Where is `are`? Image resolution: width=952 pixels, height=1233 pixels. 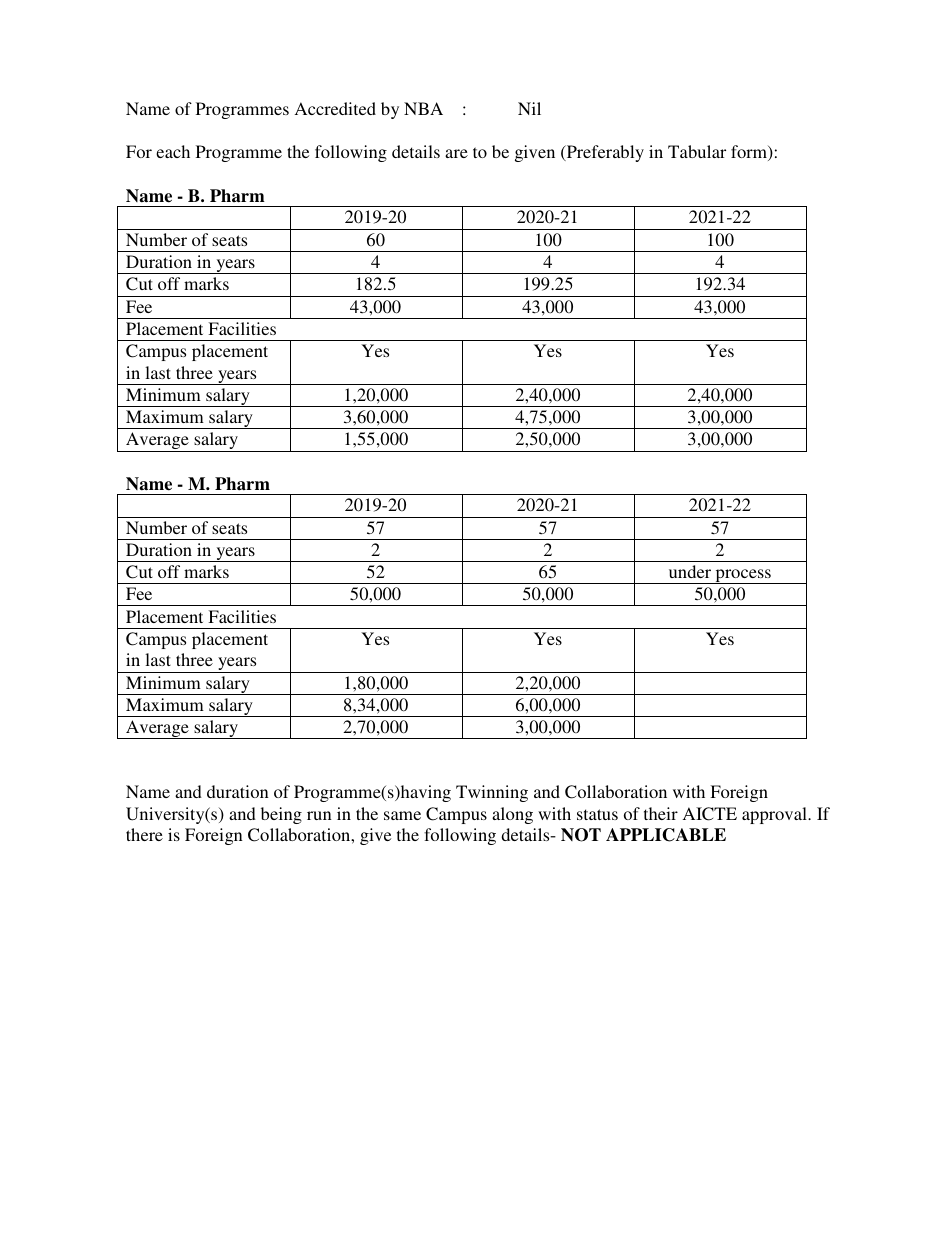 are is located at coordinates (456, 153).
